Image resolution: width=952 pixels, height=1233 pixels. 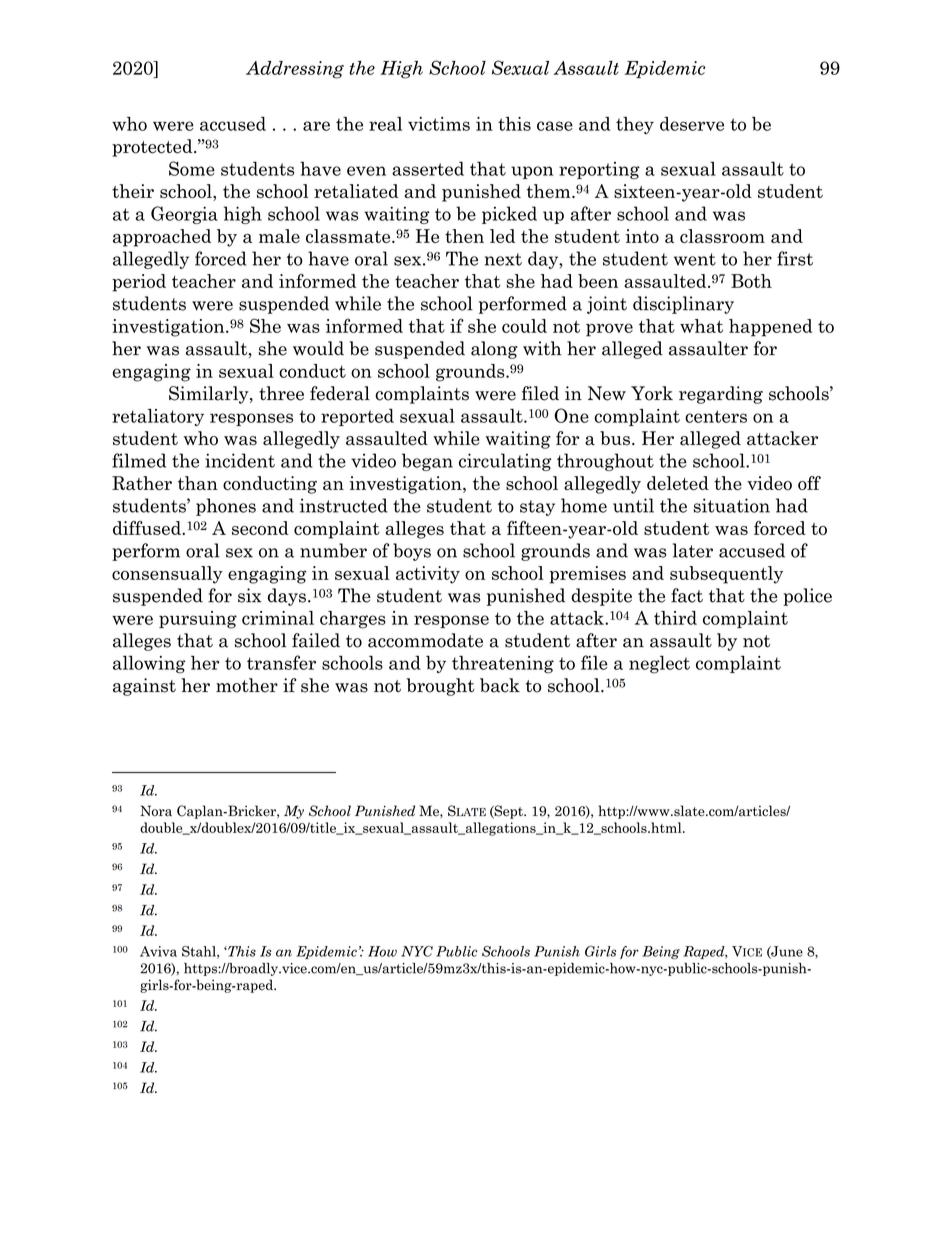 What do you see at coordinates (295, 70) in the screenshot?
I see `Addressing` at bounding box center [295, 70].
